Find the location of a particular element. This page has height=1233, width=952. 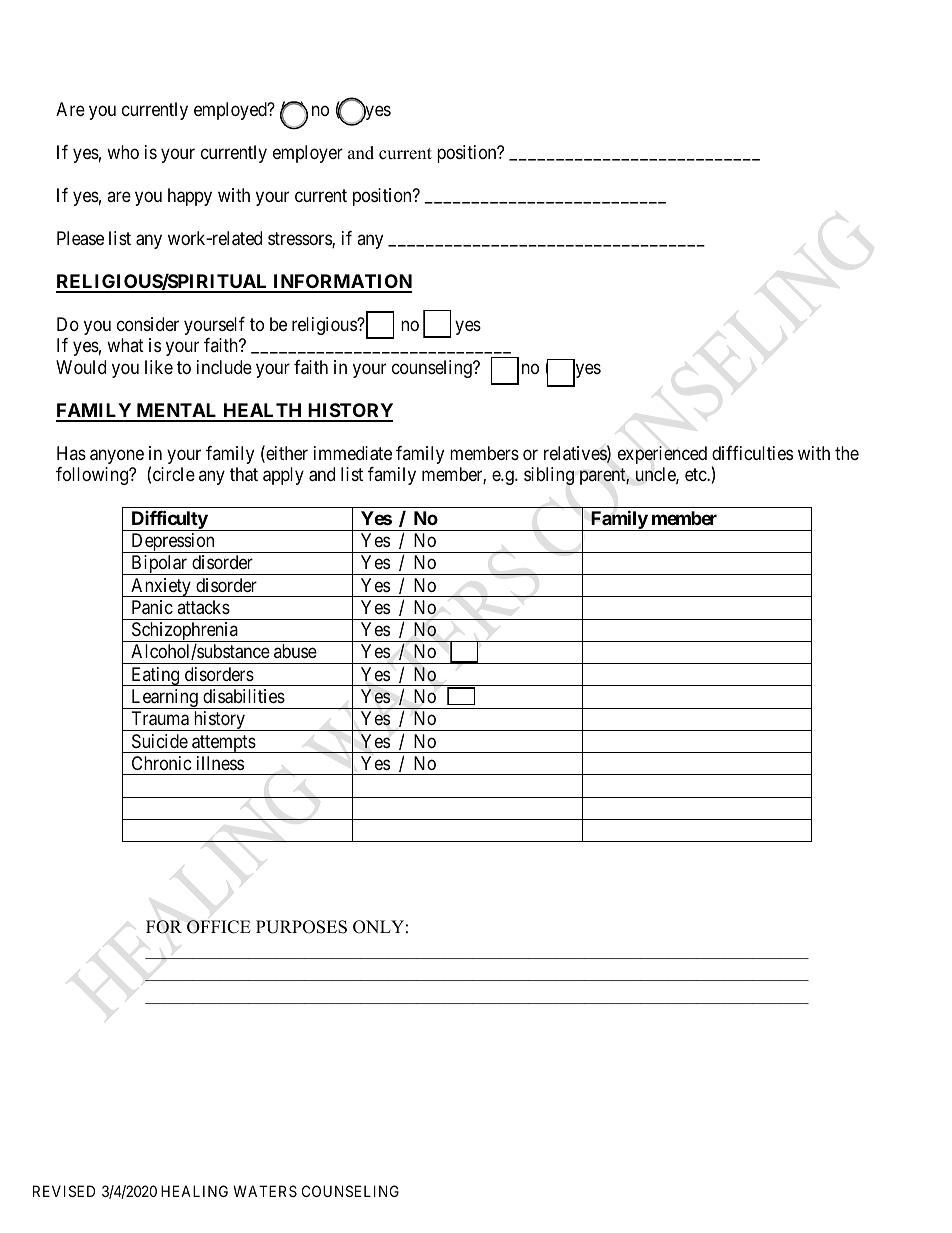

who is located at coordinates (123, 152).
